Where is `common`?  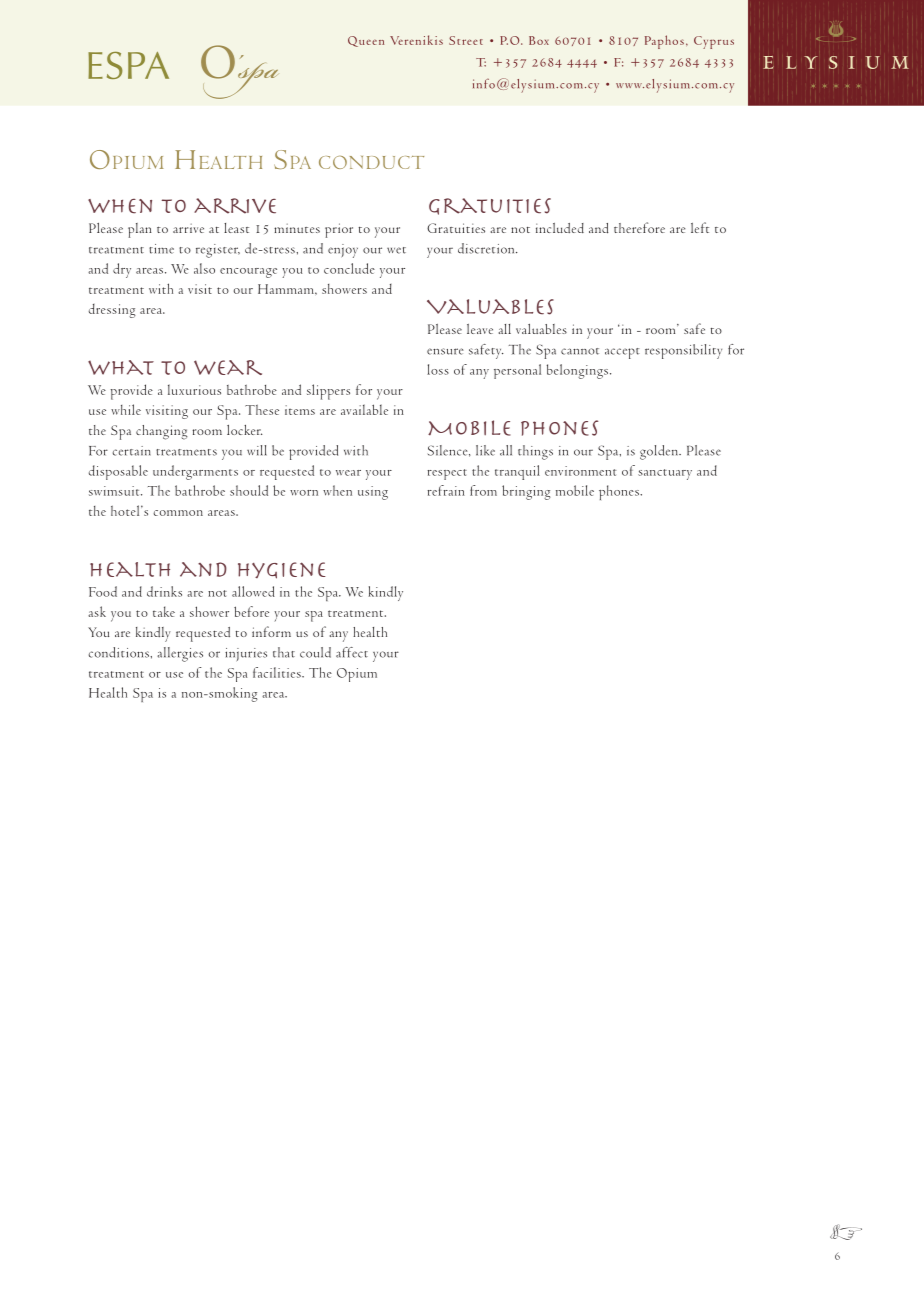
common is located at coordinates (178, 513).
